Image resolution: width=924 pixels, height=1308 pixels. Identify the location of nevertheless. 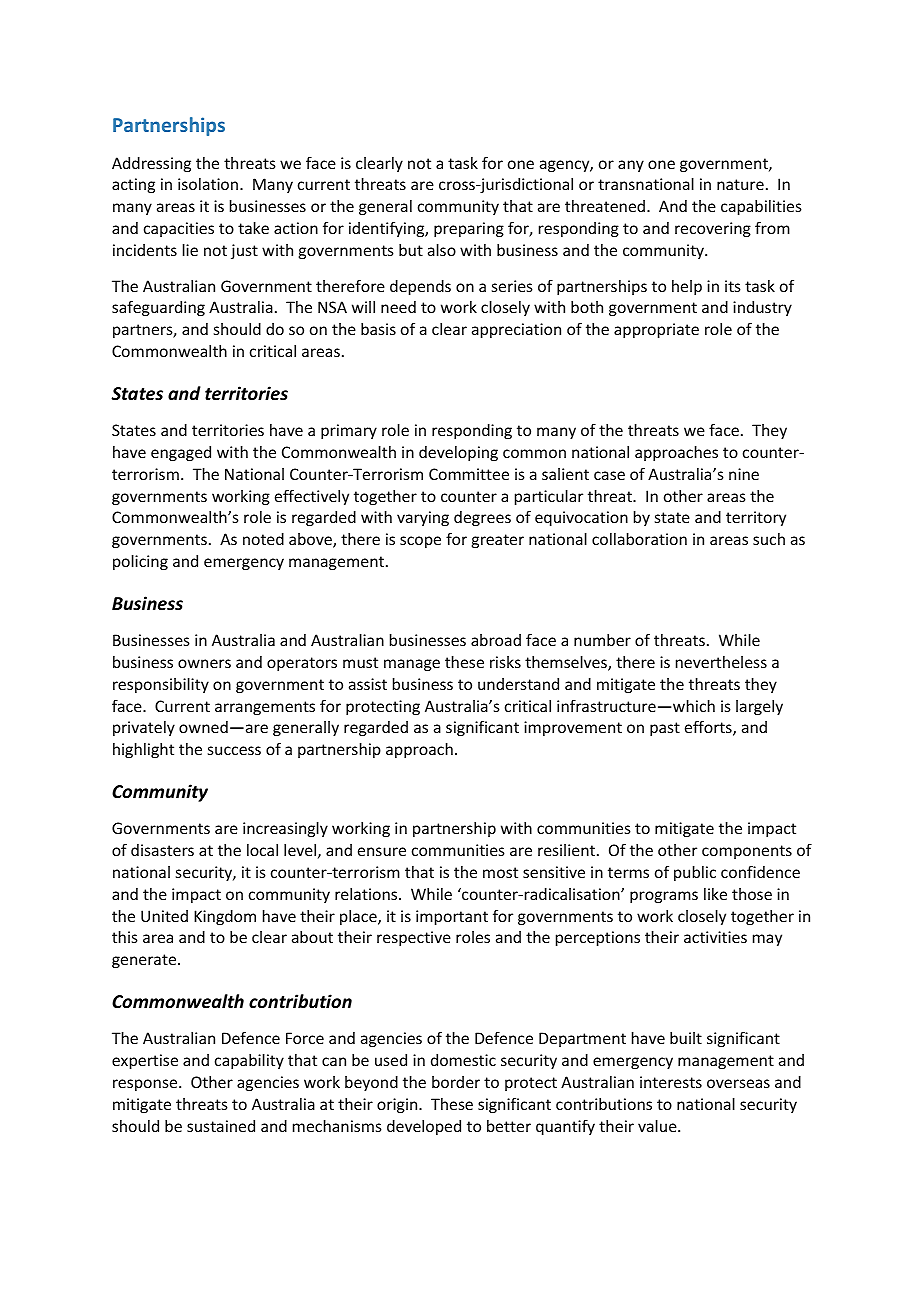
(721, 662).
